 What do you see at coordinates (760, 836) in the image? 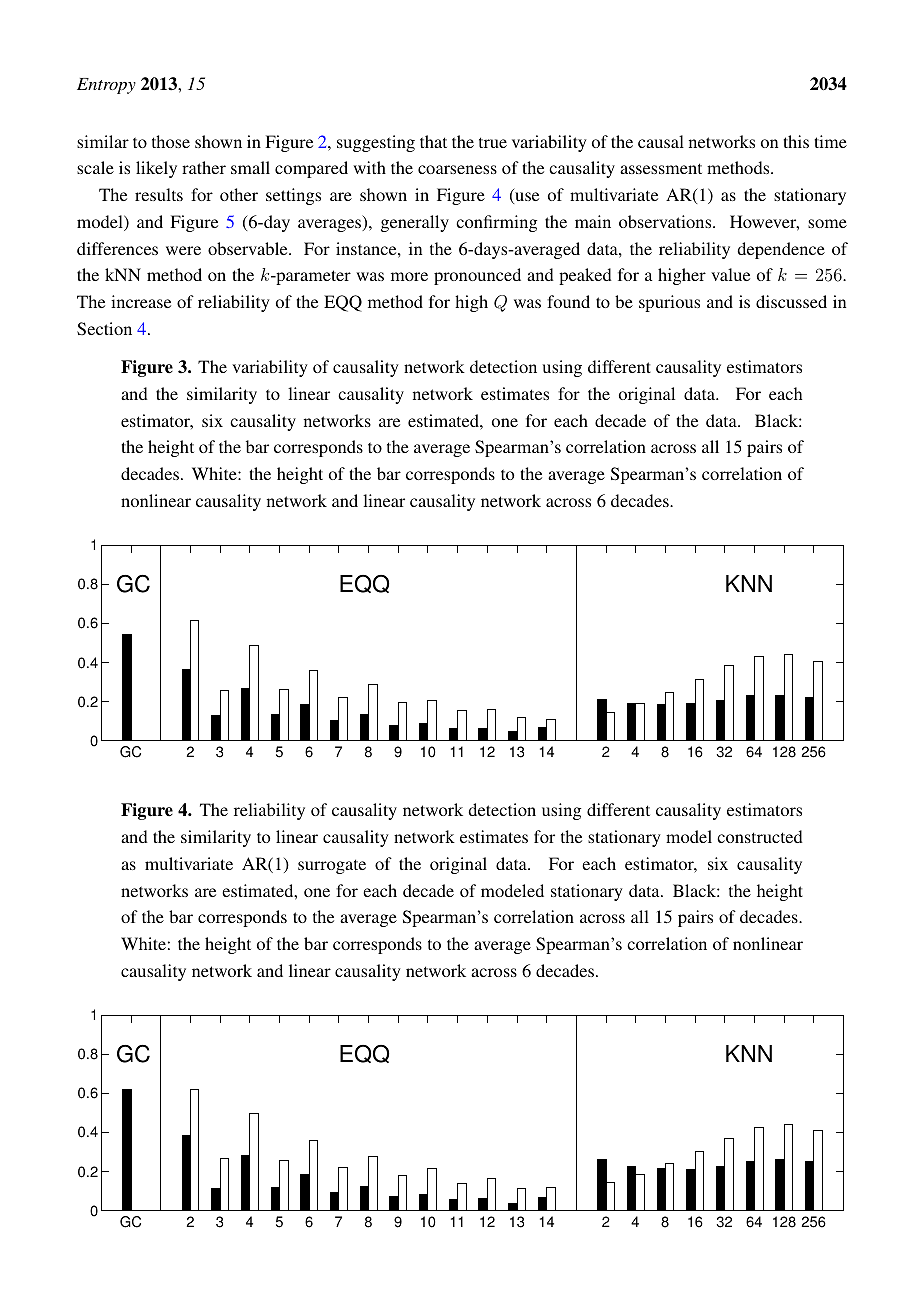
I see `constructed` at bounding box center [760, 836].
